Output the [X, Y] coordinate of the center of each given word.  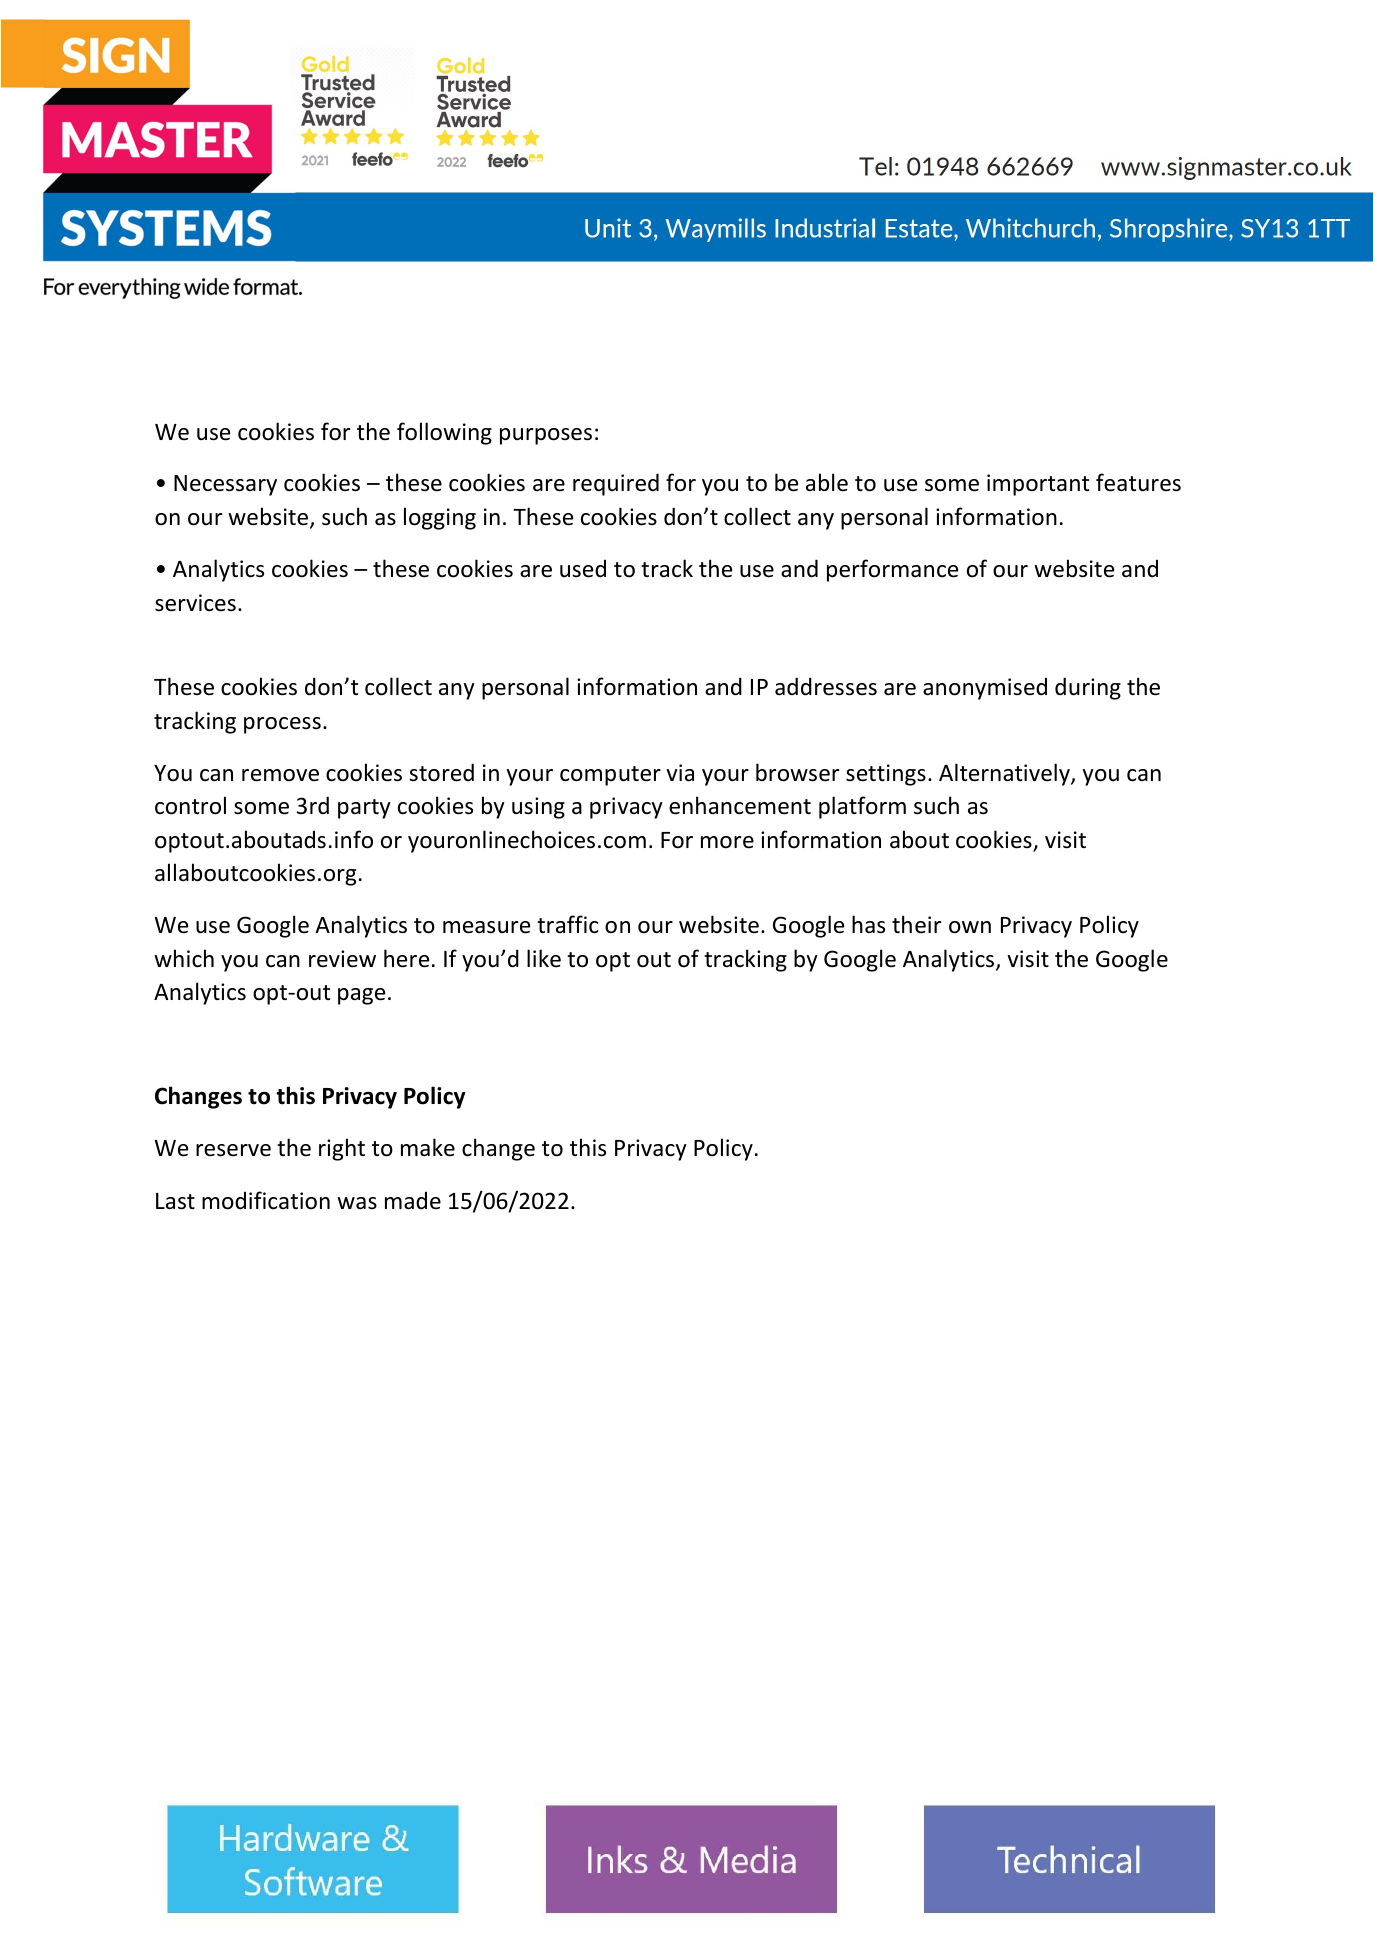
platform [862, 807]
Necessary [225, 485]
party [364, 809]
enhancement [740, 805]
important [1038, 485]
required [616, 484]
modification [266, 1200]
